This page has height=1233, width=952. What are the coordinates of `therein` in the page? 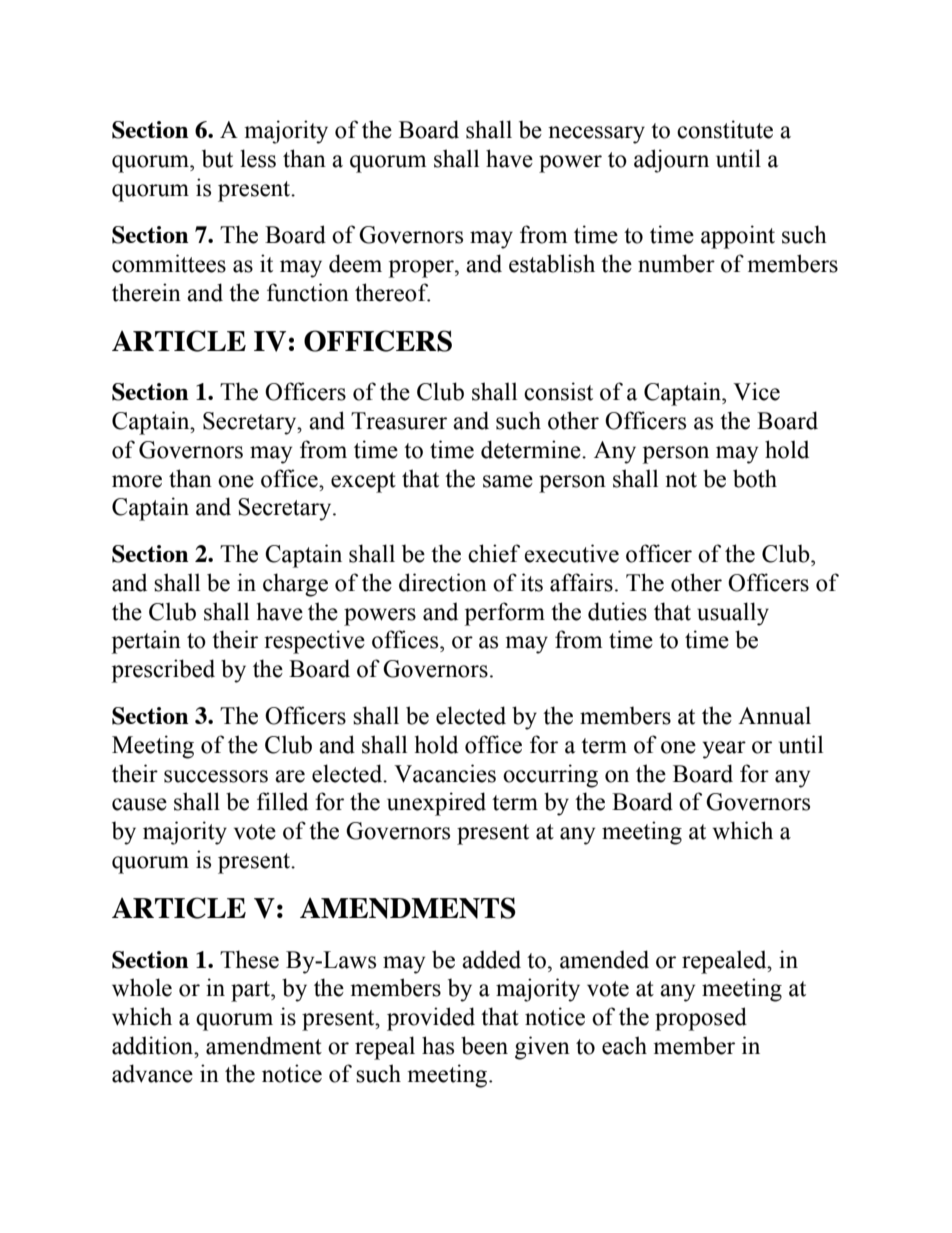 It's located at (146, 292).
